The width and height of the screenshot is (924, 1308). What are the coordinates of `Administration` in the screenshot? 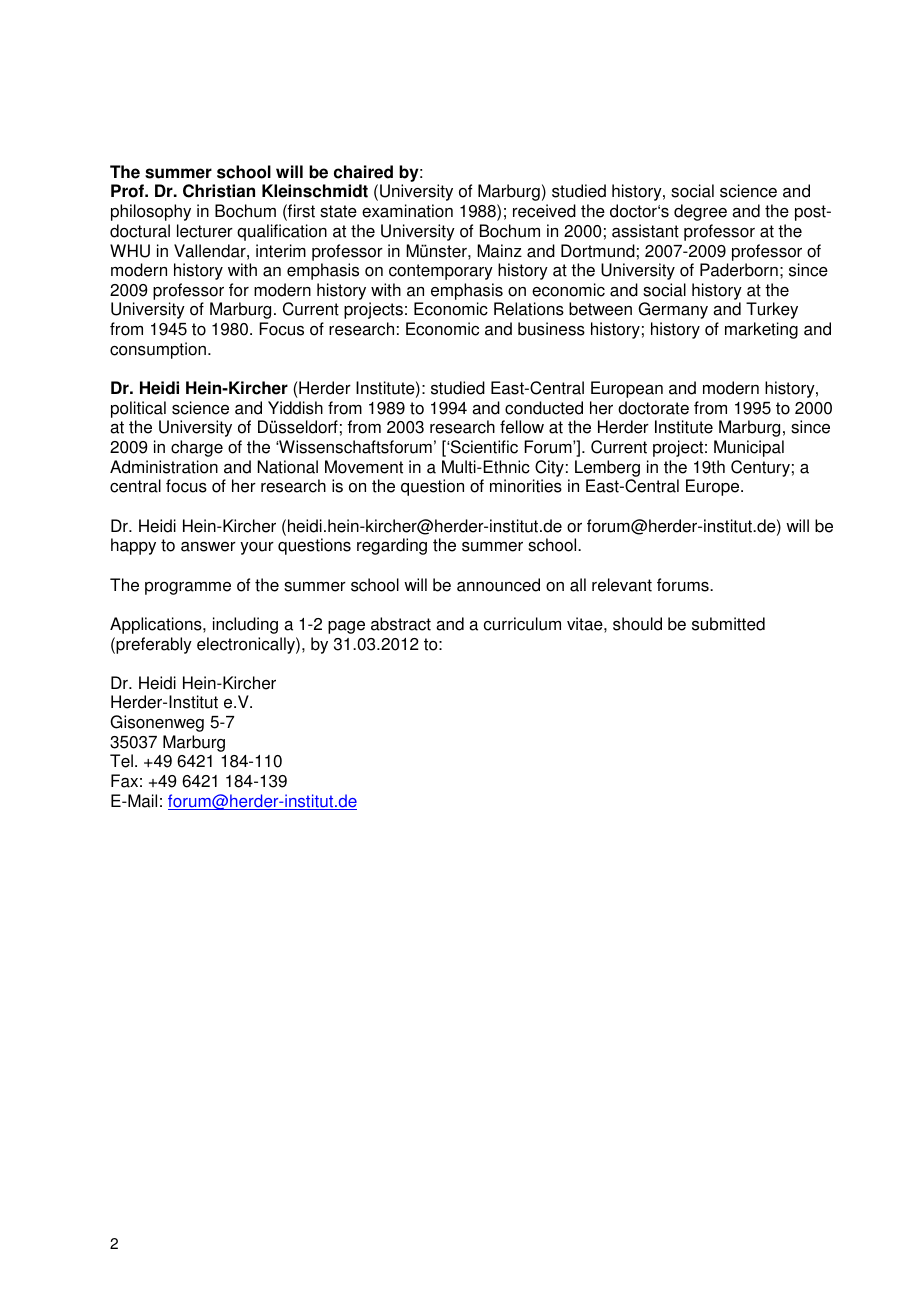 It's located at (164, 467).
